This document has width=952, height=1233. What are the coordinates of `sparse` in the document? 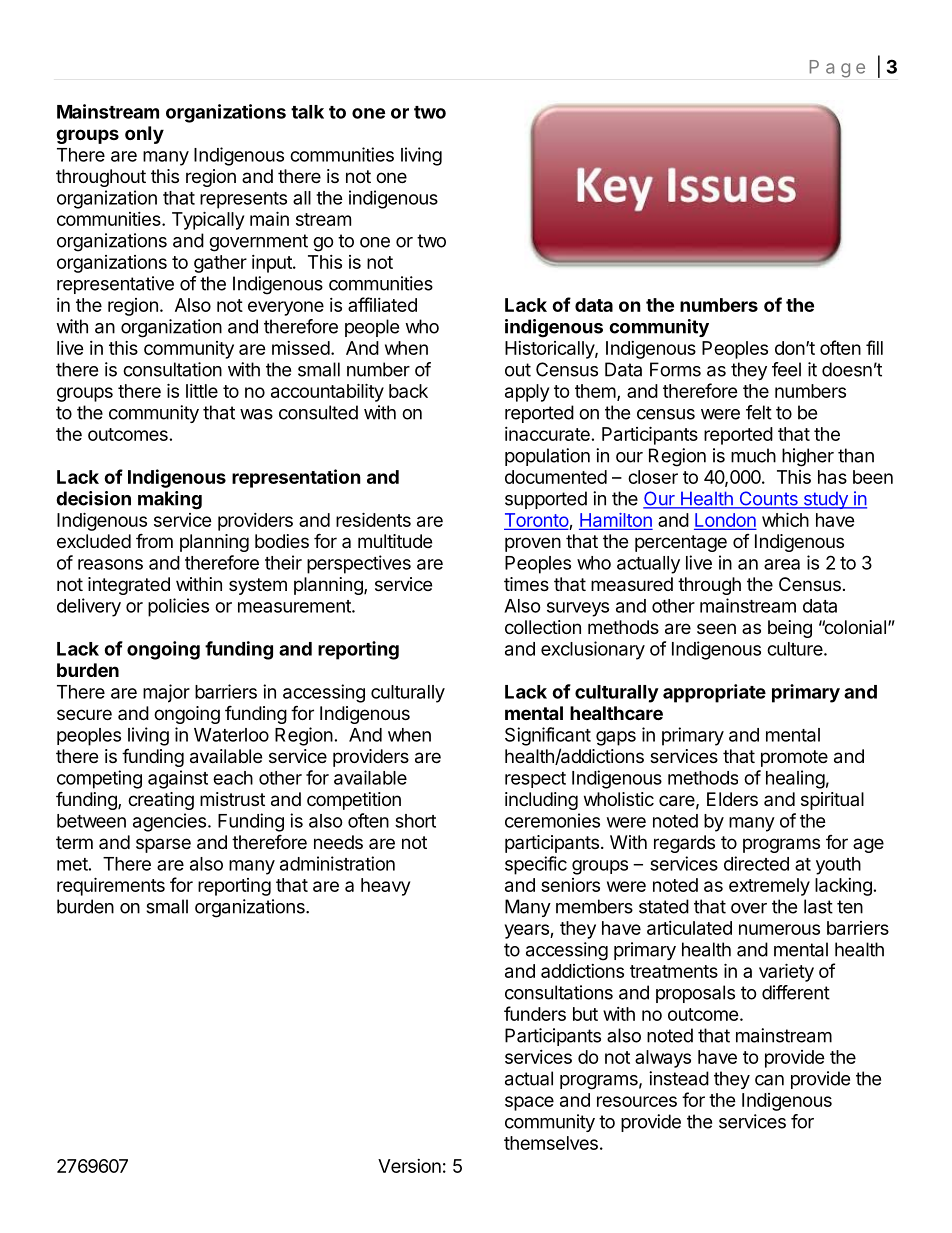 It's located at (163, 845).
